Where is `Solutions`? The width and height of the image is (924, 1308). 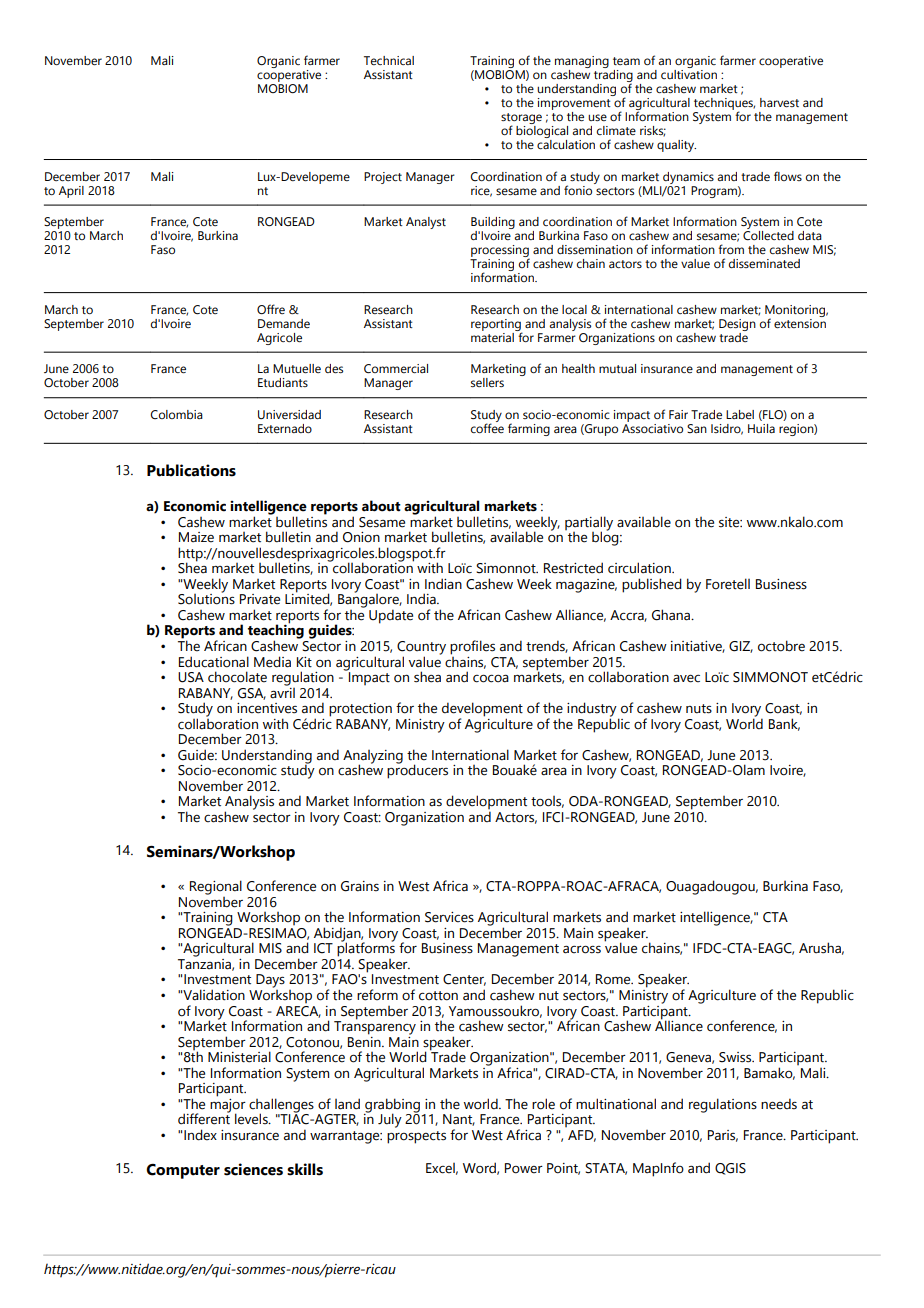
Solutions is located at coordinates (206, 598).
